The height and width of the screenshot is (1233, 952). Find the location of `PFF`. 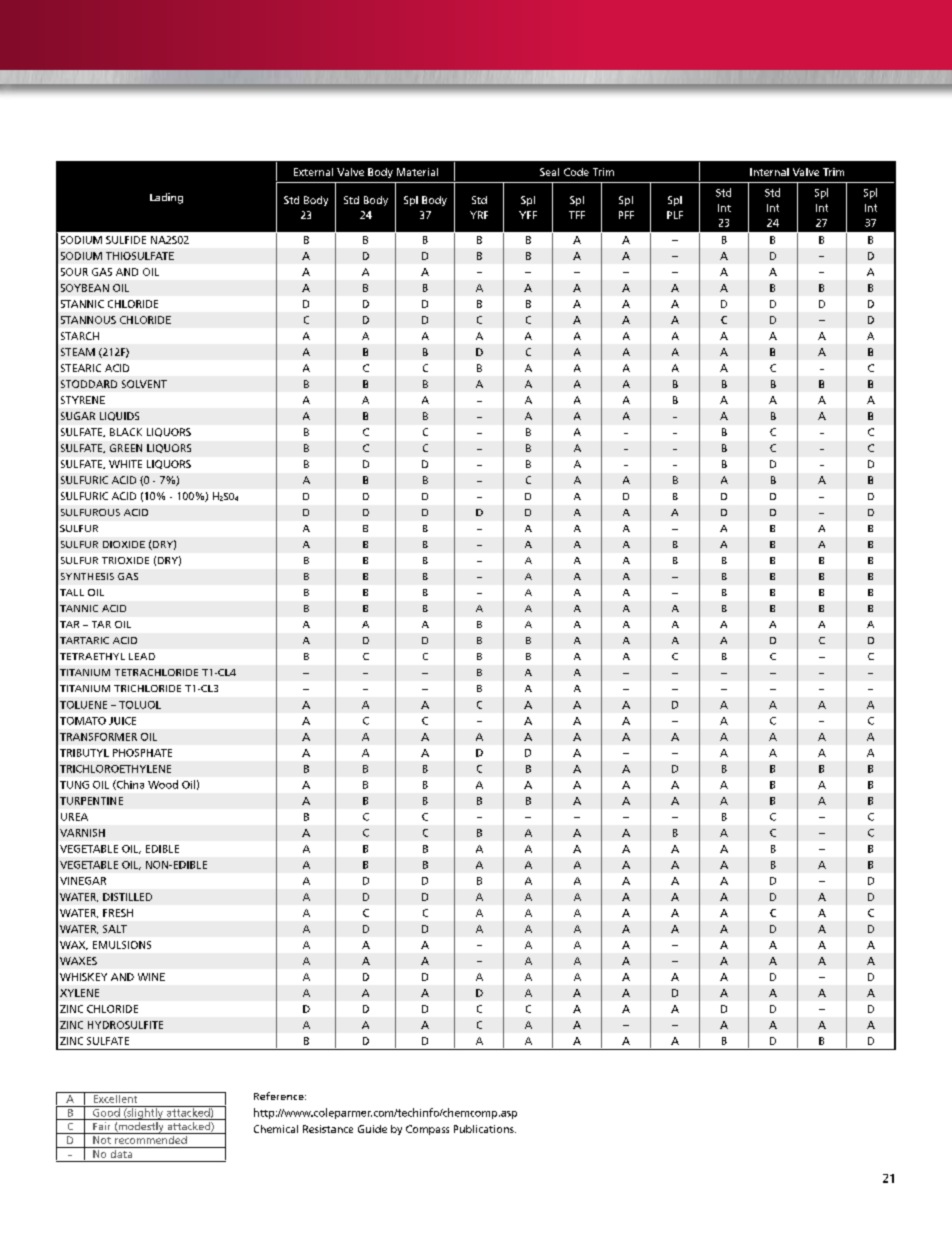

PFF is located at coordinates (626, 215).
